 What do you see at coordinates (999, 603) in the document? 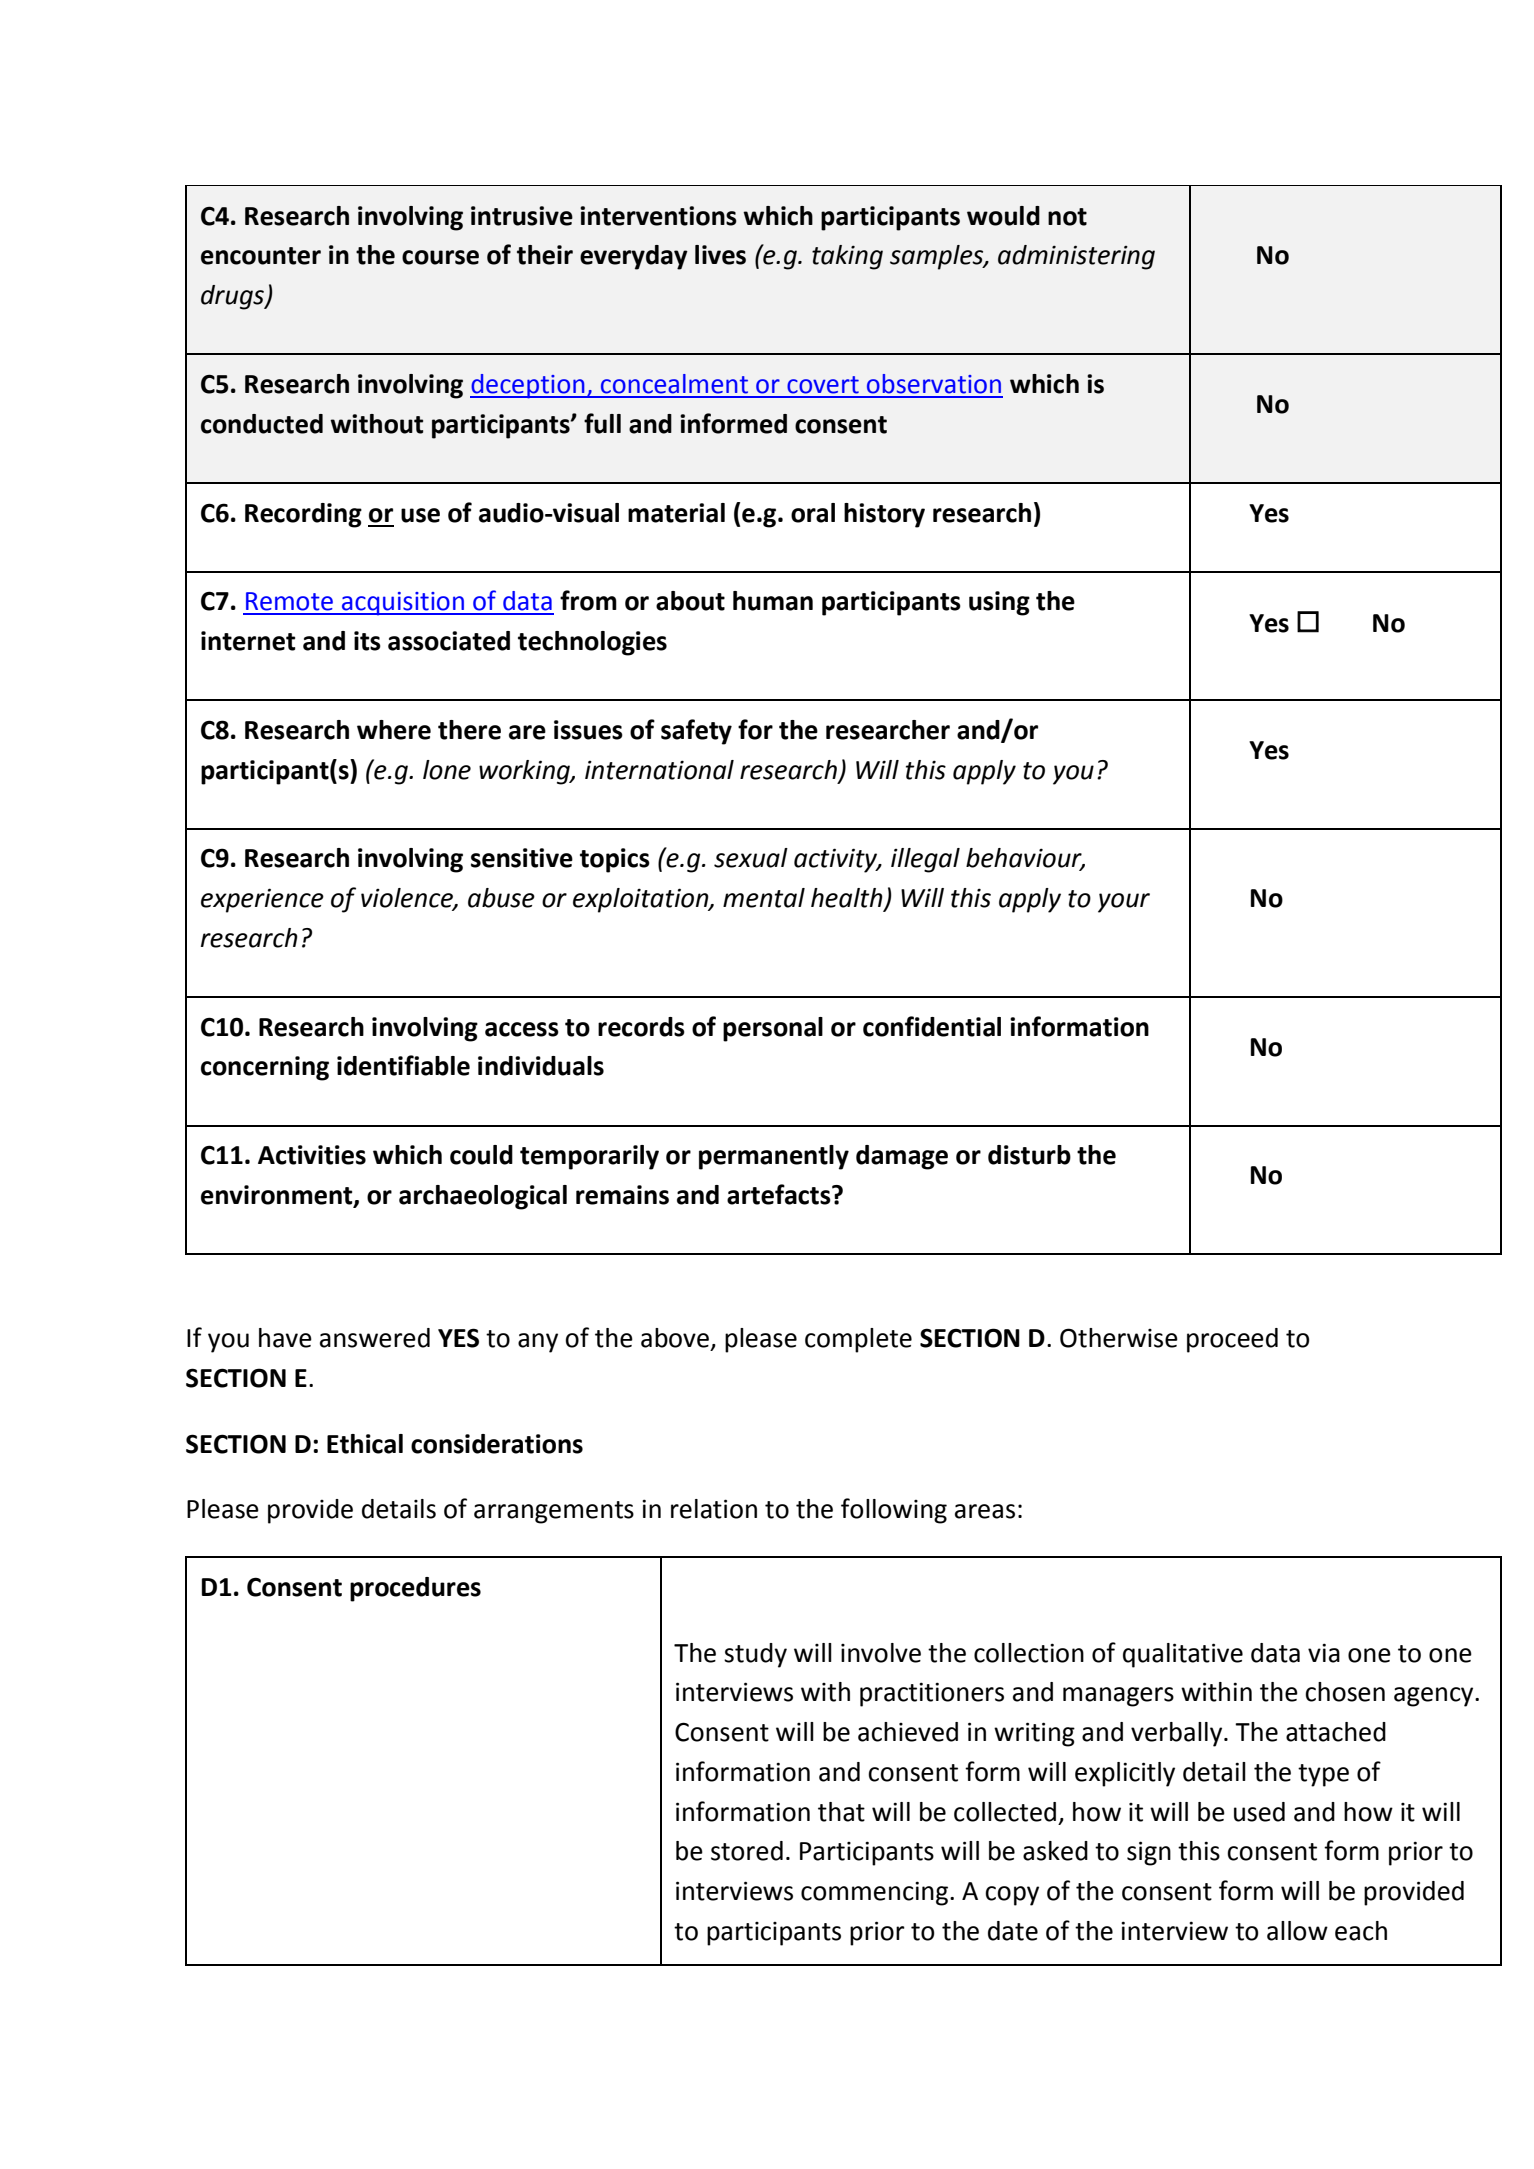
I see `using` at bounding box center [999, 603].
